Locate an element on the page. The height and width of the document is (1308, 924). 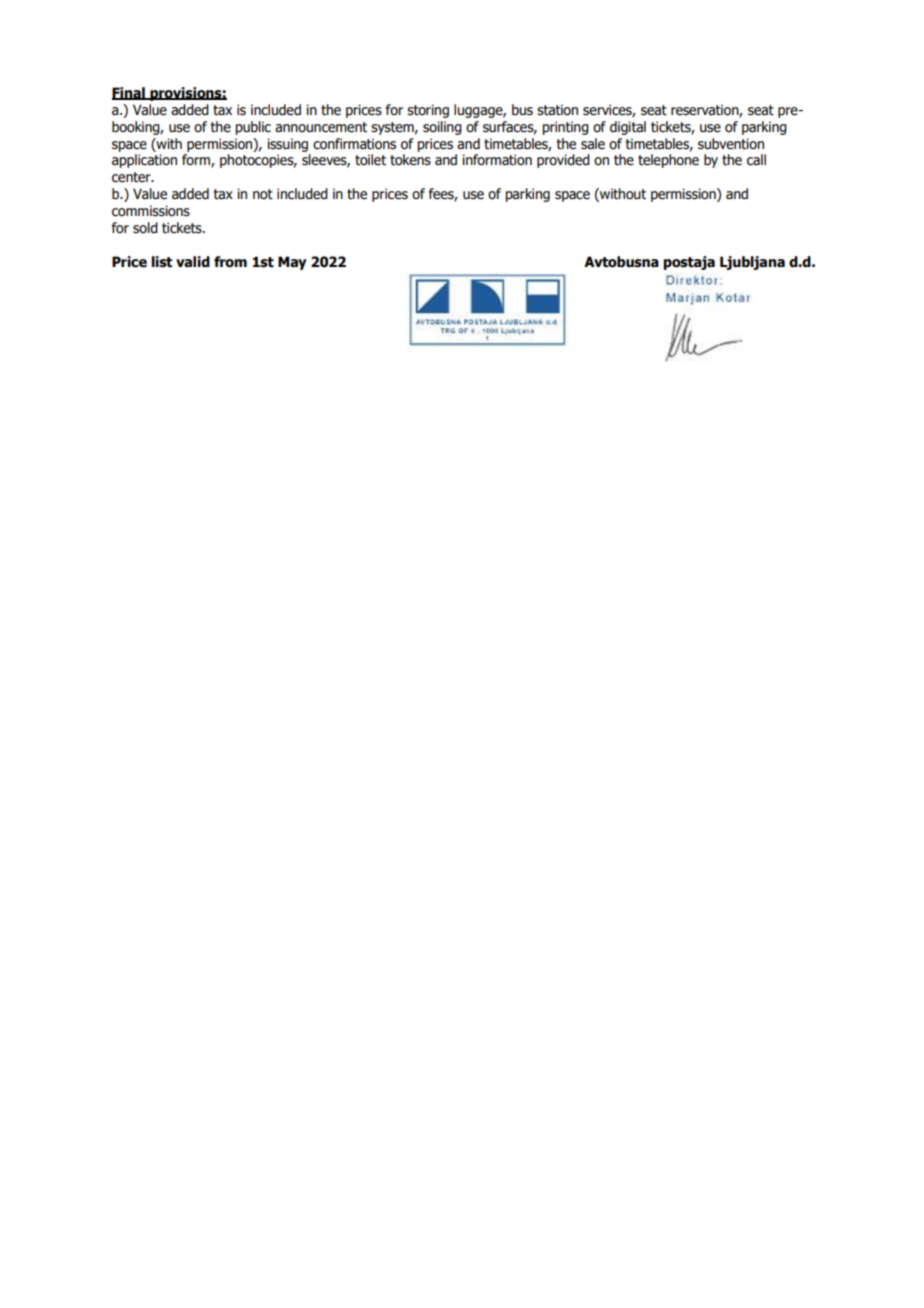
tokens is located at coordinates (410, 160).
